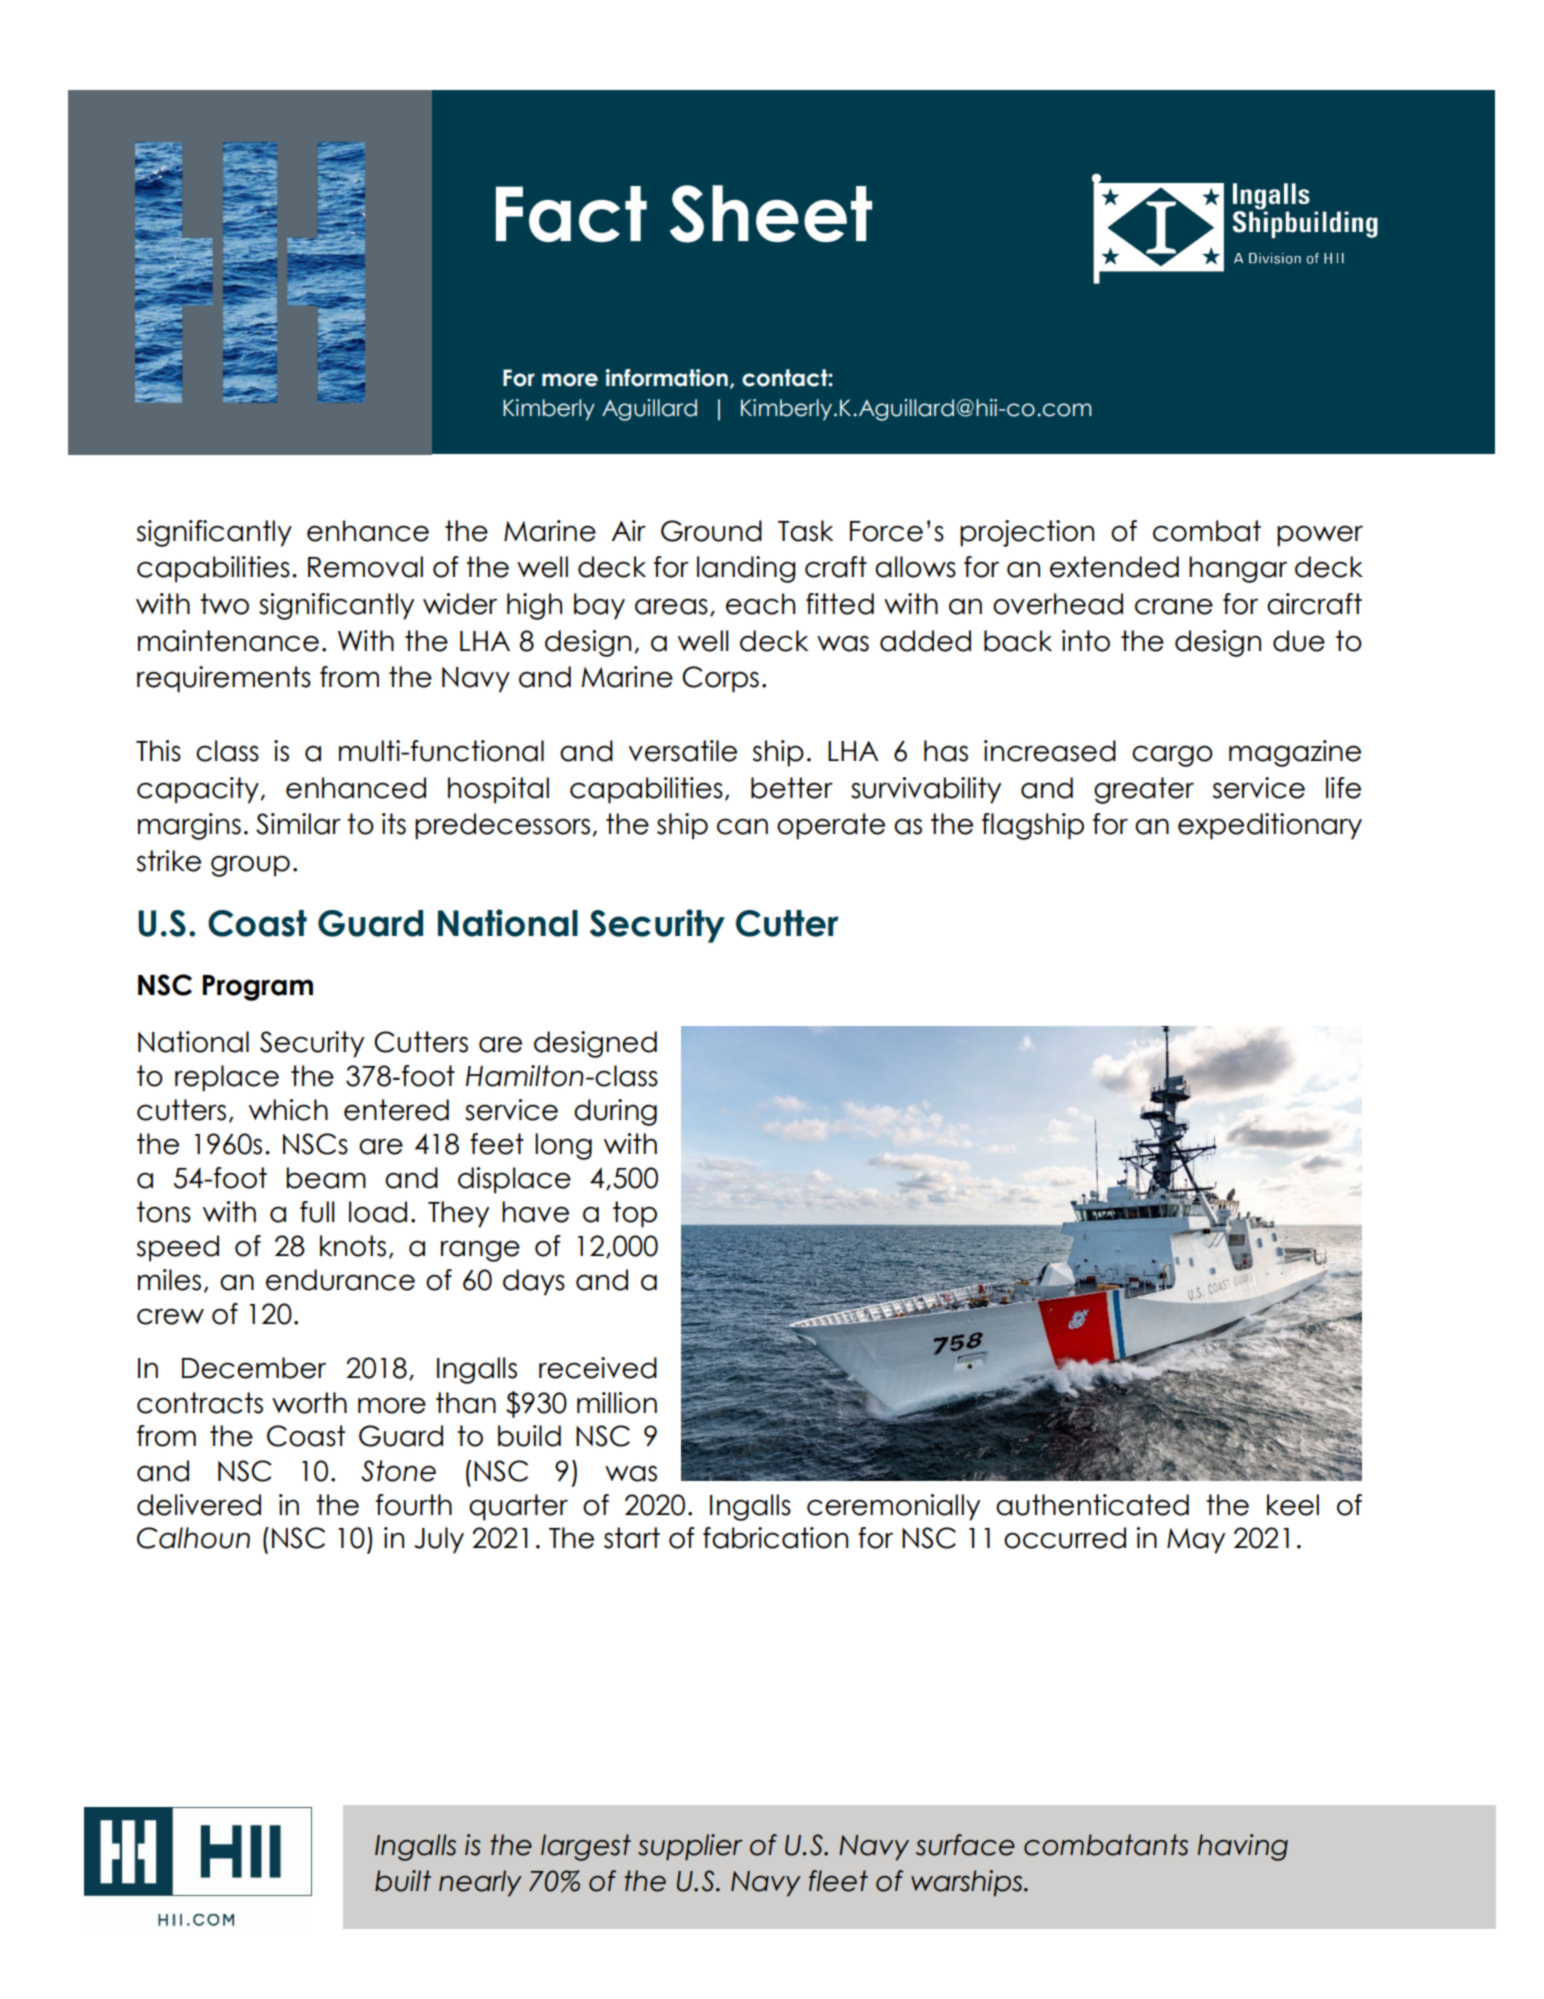 This document has height=1999, width=1544. What do you see at coordinates (571, 214) in the document?
I see `Fact` at bounding box center [571, 214].
